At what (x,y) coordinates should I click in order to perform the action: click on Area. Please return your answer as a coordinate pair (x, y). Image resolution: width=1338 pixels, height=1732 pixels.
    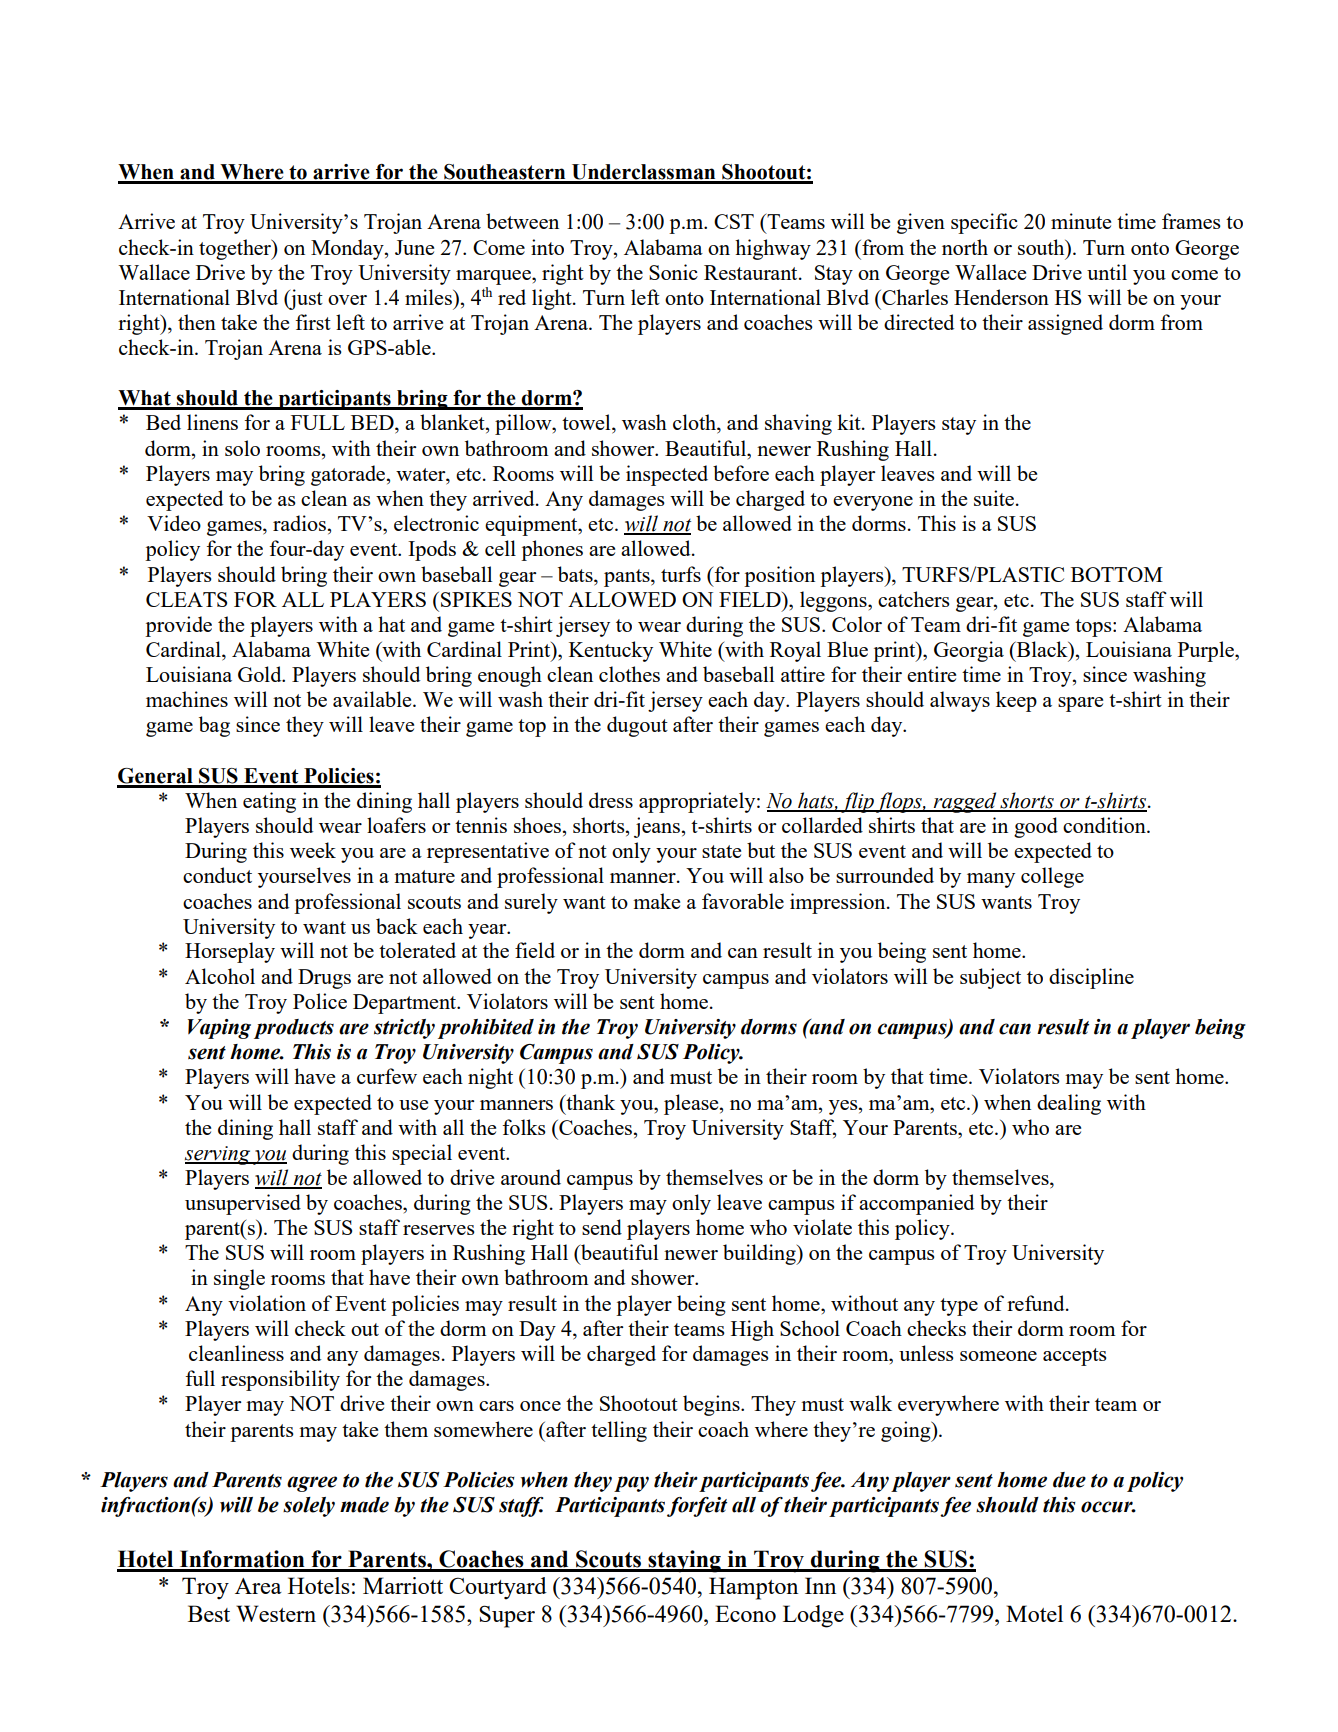
    Looking at the image, I should click on (258, 1586).
